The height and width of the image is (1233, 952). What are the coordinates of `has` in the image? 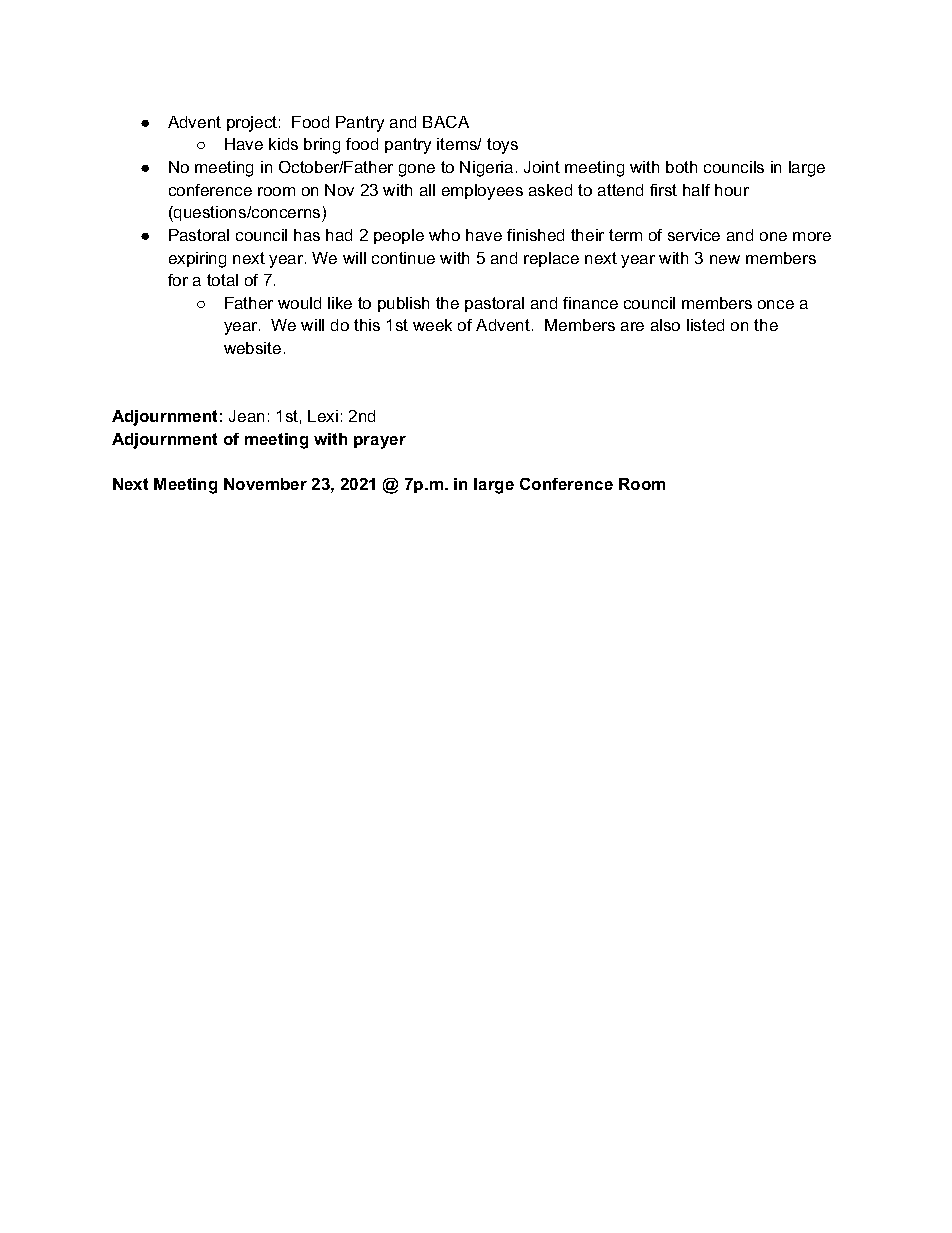 It's located at (307, 235).
